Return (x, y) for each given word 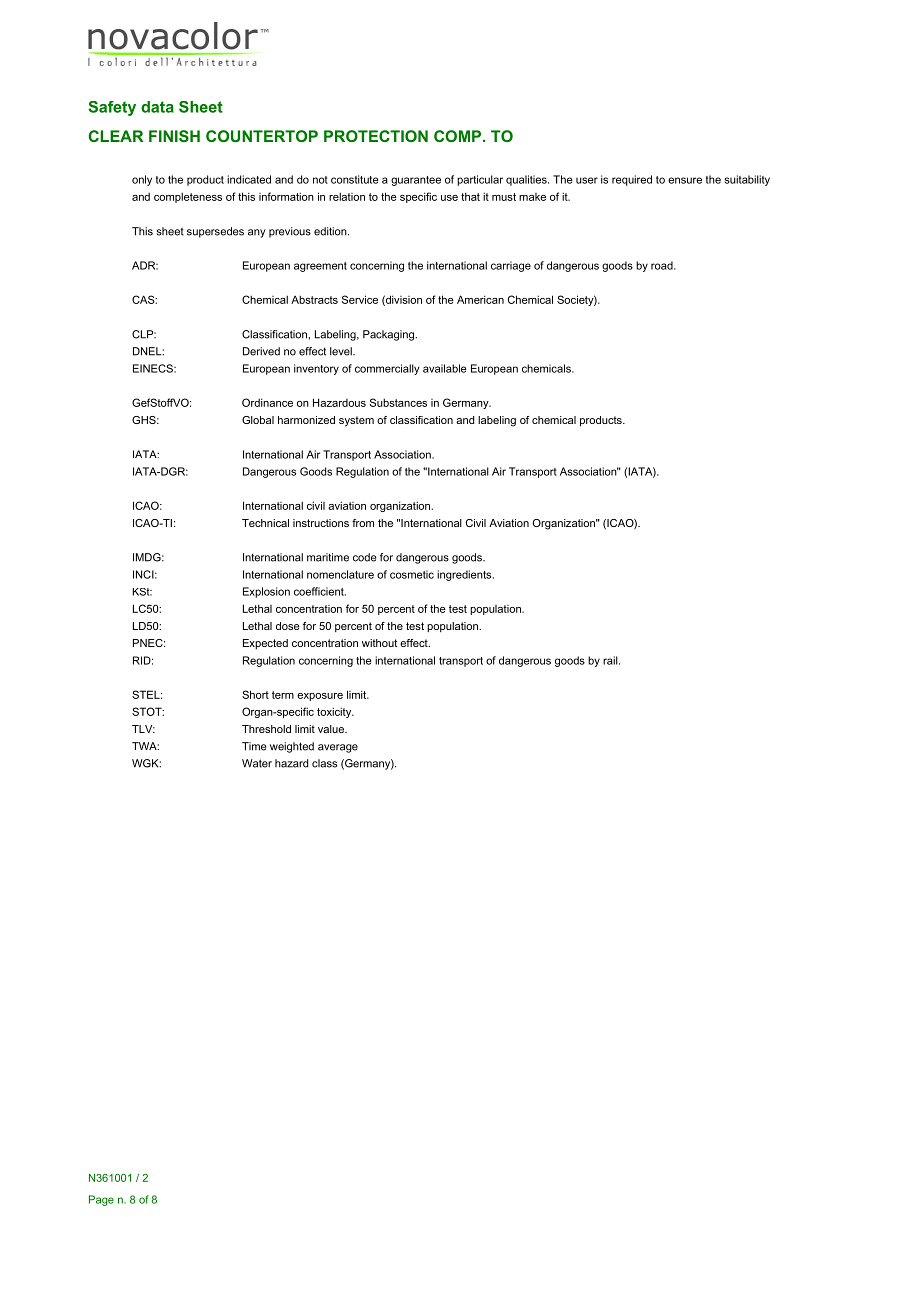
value (332, 729)
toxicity (335, 712)
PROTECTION (376, 136)
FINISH (174, 136)
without (379, 643)
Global (258, 420)
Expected (265, 644)
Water (257, 763)
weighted (292, 747)
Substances (398, 402)
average (338, 748)
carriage (511, 266)
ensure (685, 180)
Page (101, 1200)
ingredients (465, 575)
